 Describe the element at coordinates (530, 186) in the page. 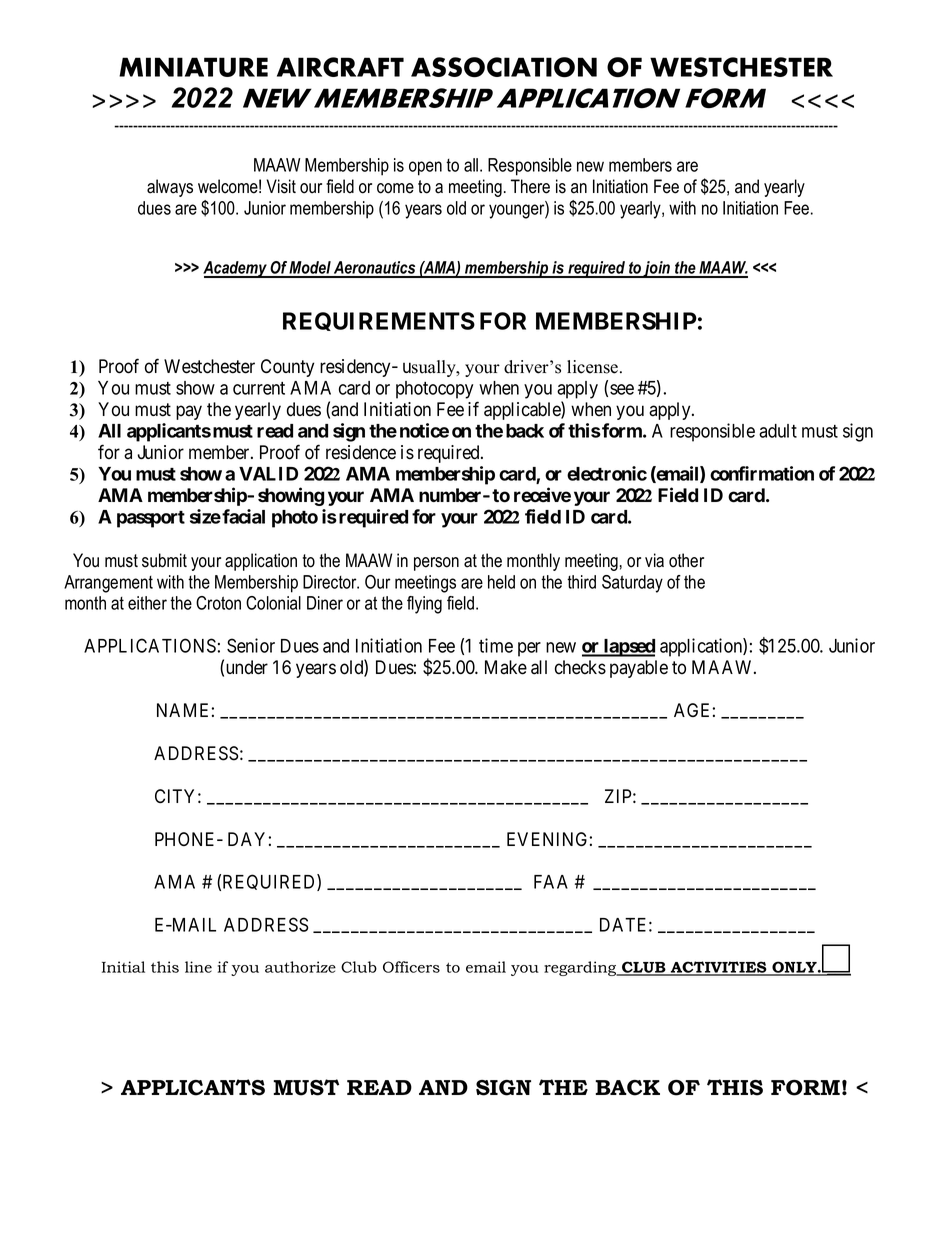

I see `There` at that location.
